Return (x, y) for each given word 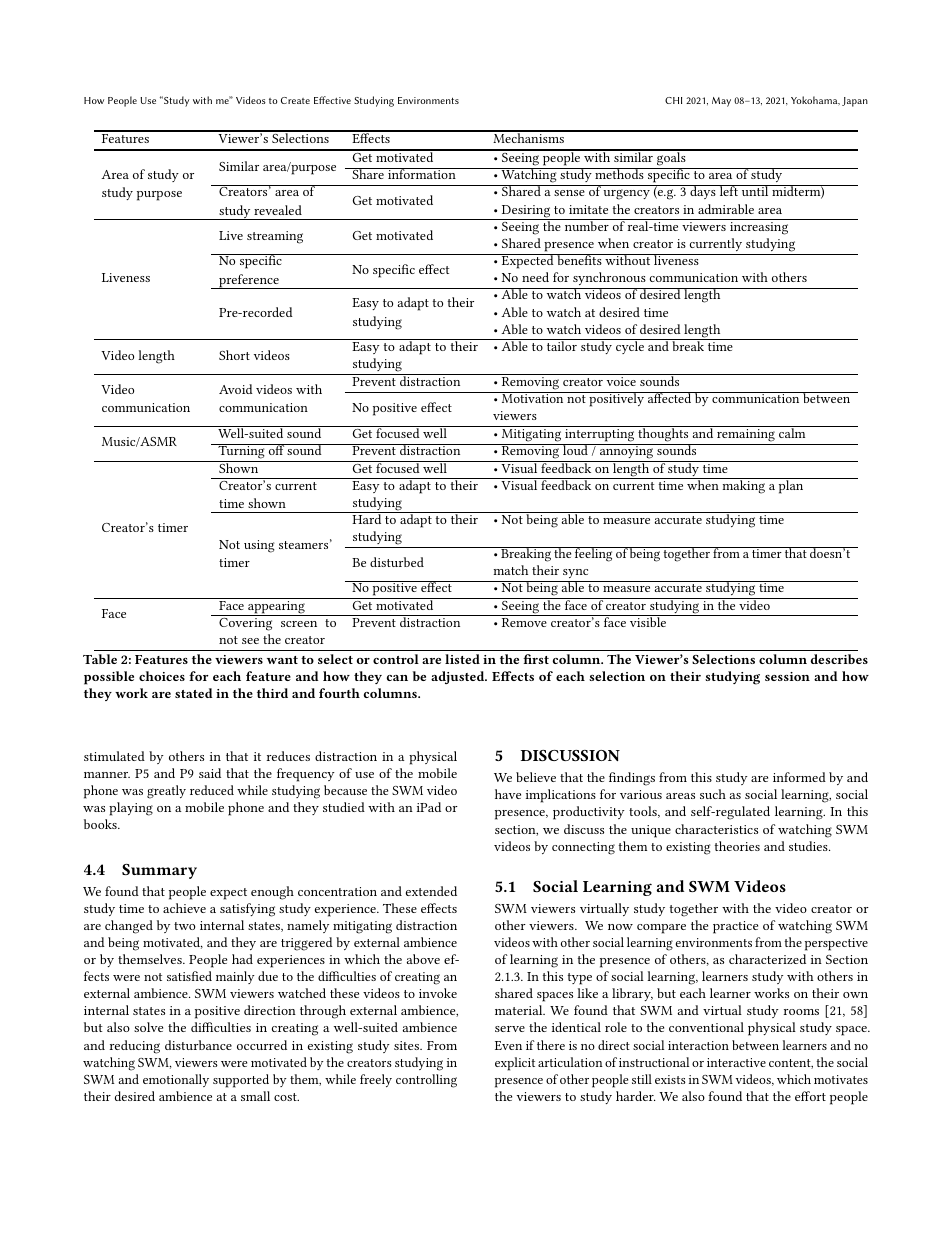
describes (839, 659)
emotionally (176, 1080)
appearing (276, 608)
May (721, 102)
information (422, 173)
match (510, 570)
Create (295, 100)
